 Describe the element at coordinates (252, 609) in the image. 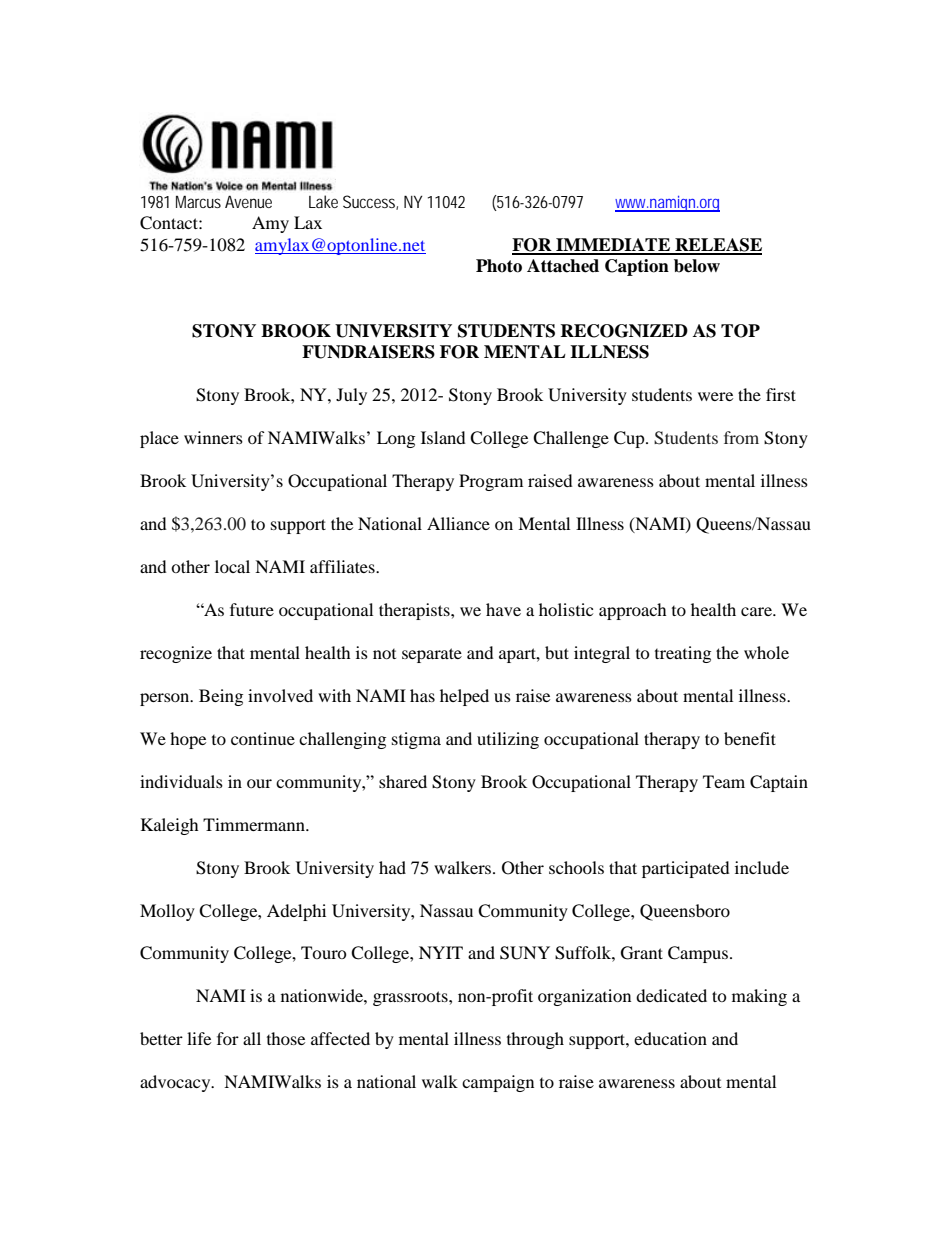

I see `future` at that location.
